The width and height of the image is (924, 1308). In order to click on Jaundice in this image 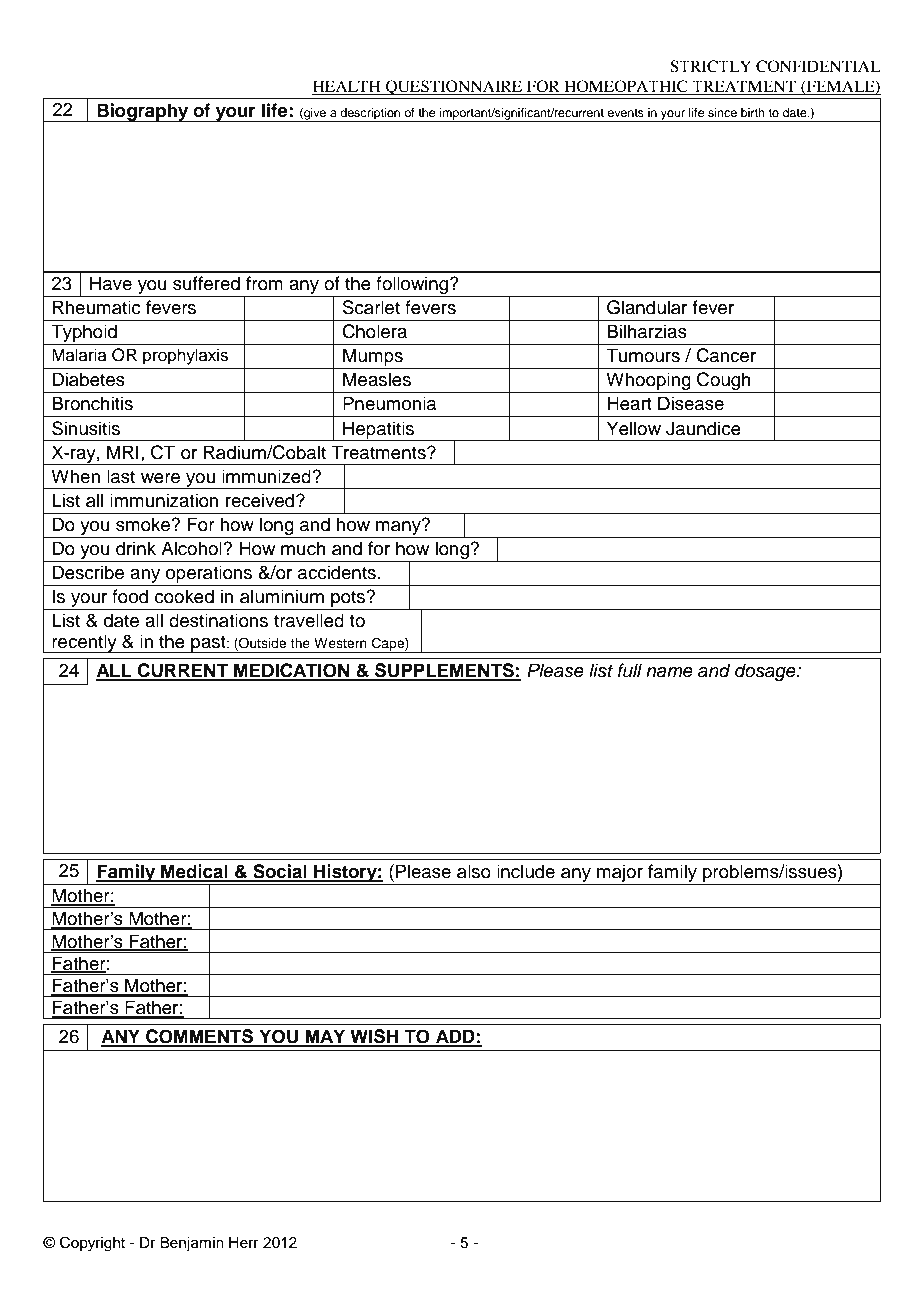, I will do `click(703, 428)`.
